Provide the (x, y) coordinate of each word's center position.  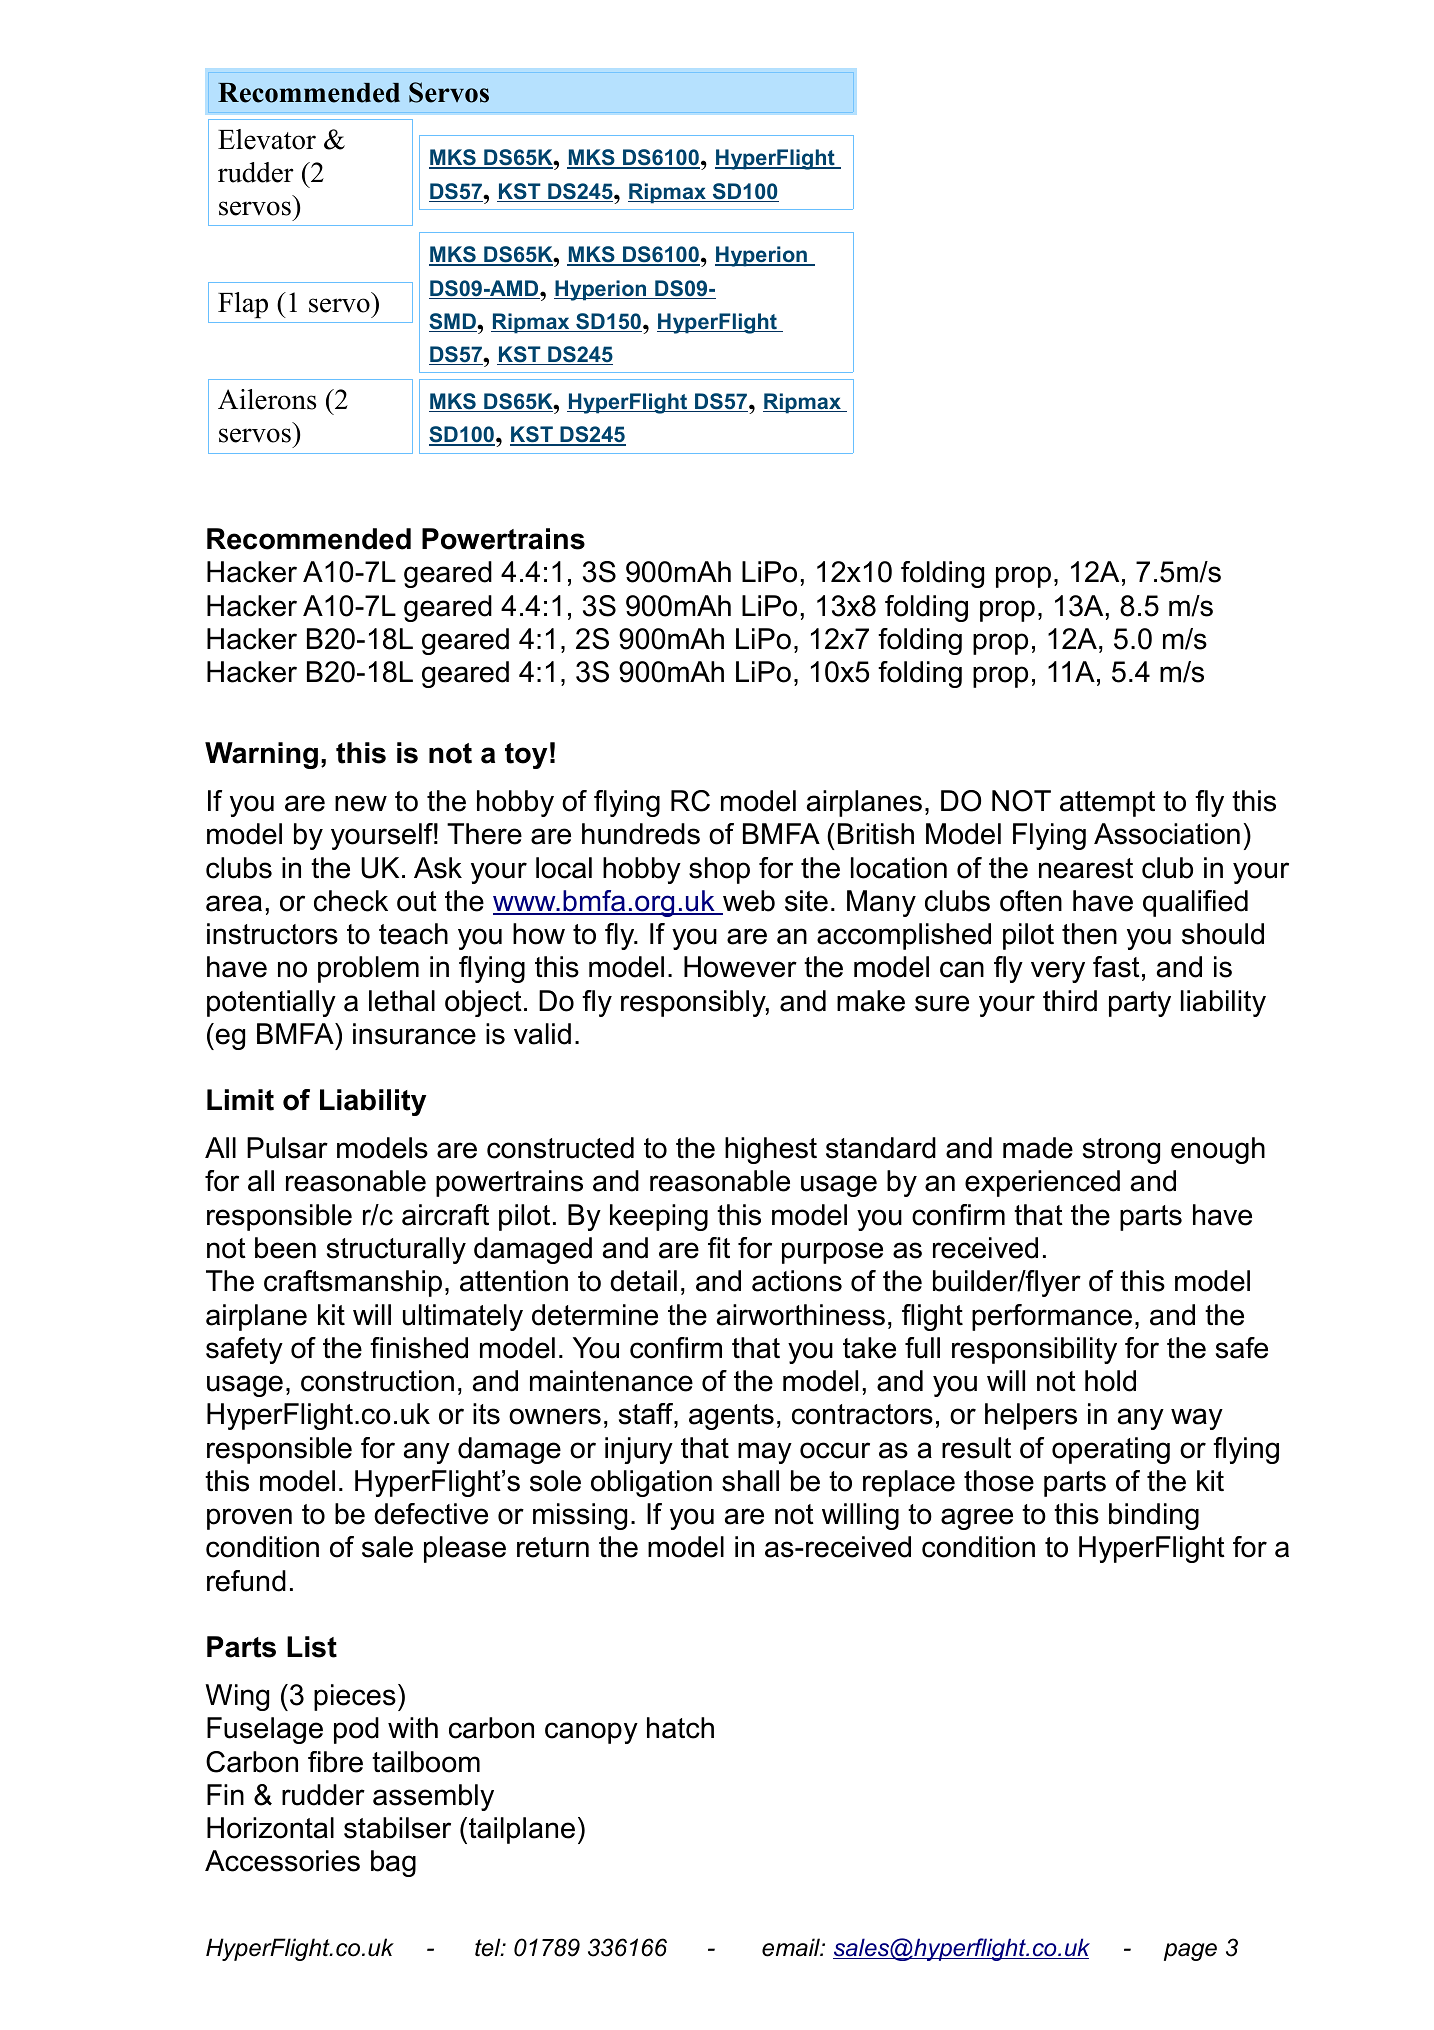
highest (771, 1150)
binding (1154, 1516)
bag (393, 1863)
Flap (243, 305)
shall (750, 1481)
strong (1121, 1151)
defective (431, 1514)
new (361, 803)
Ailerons (267, 399)
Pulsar (287, 1148)
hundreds (641, 834)
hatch (680, 1728)
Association (1167, 834)
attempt (1107, 804)
